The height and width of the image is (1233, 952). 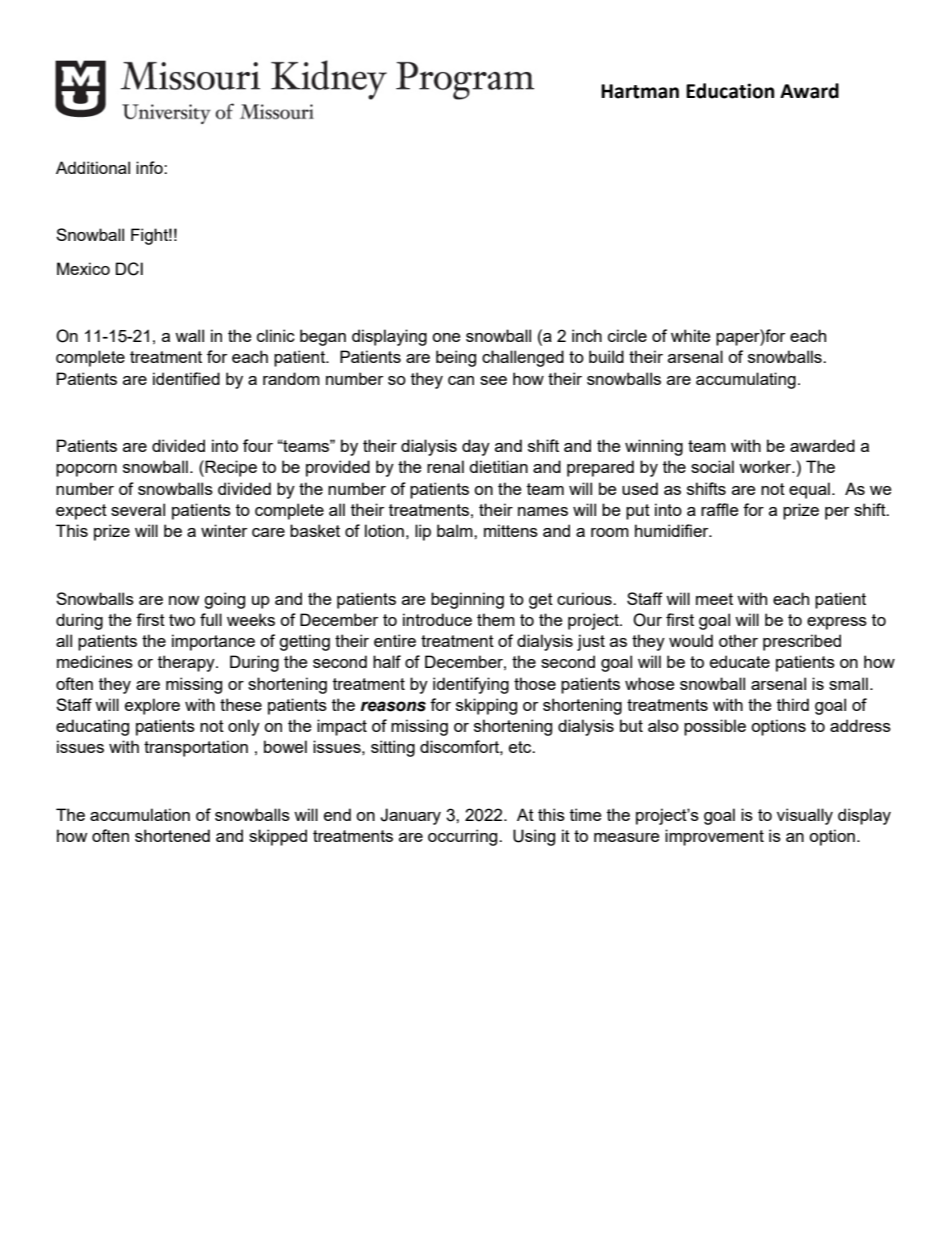 What do you see at coordinates (740, 661) in the image?
I see `educate` at bounding box center [740, 661].
